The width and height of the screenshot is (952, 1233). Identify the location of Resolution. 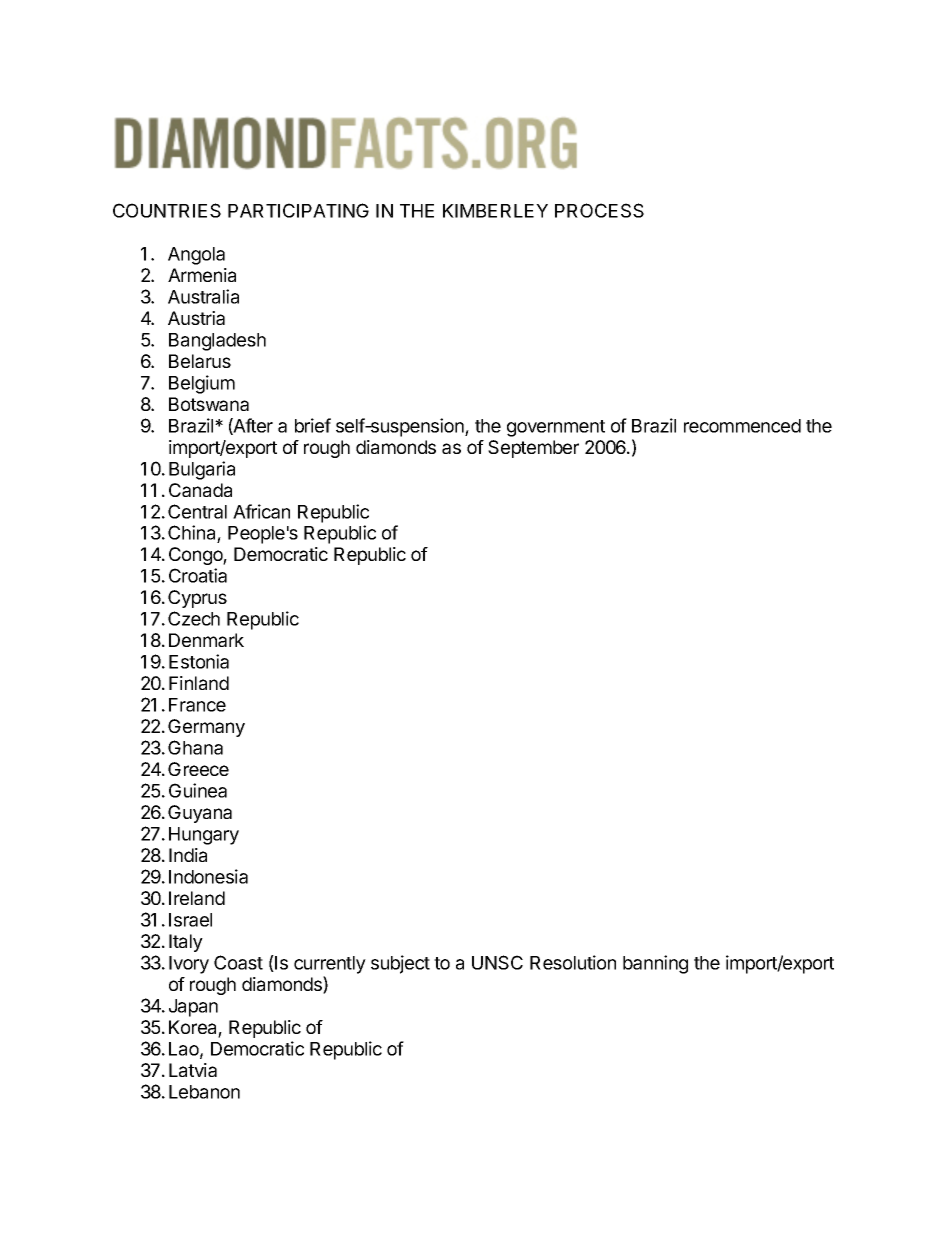
(573, 962).
